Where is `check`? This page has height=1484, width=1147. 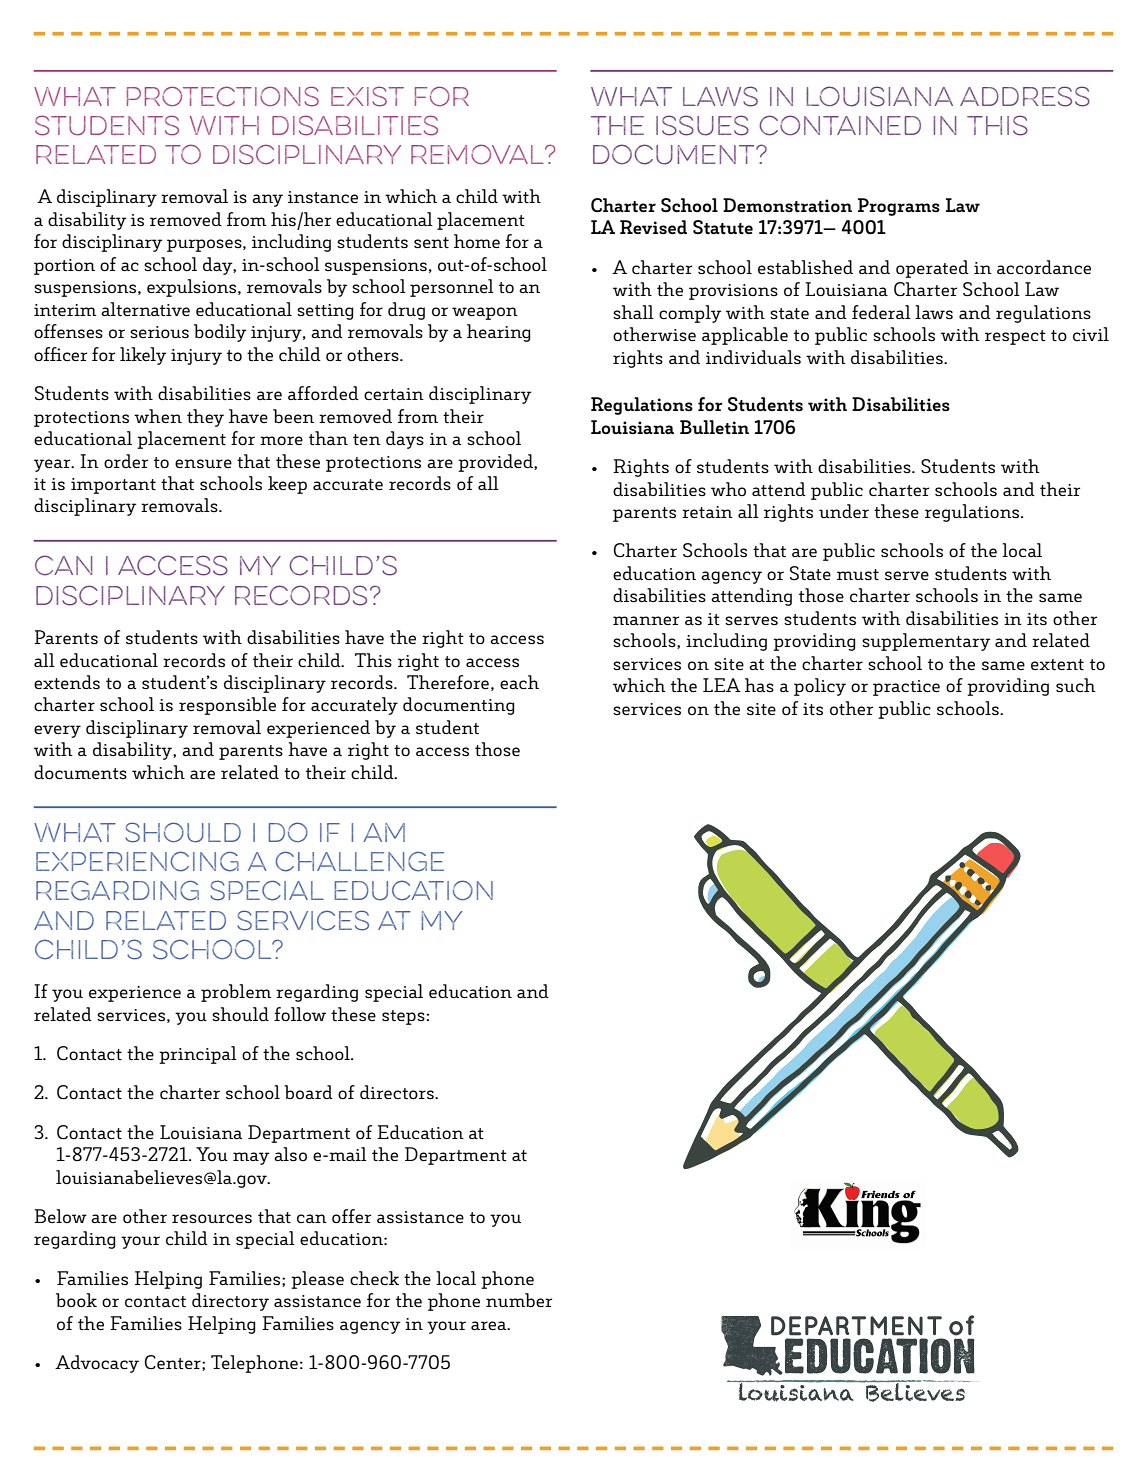
check is located at coordinates (374, 1278).
